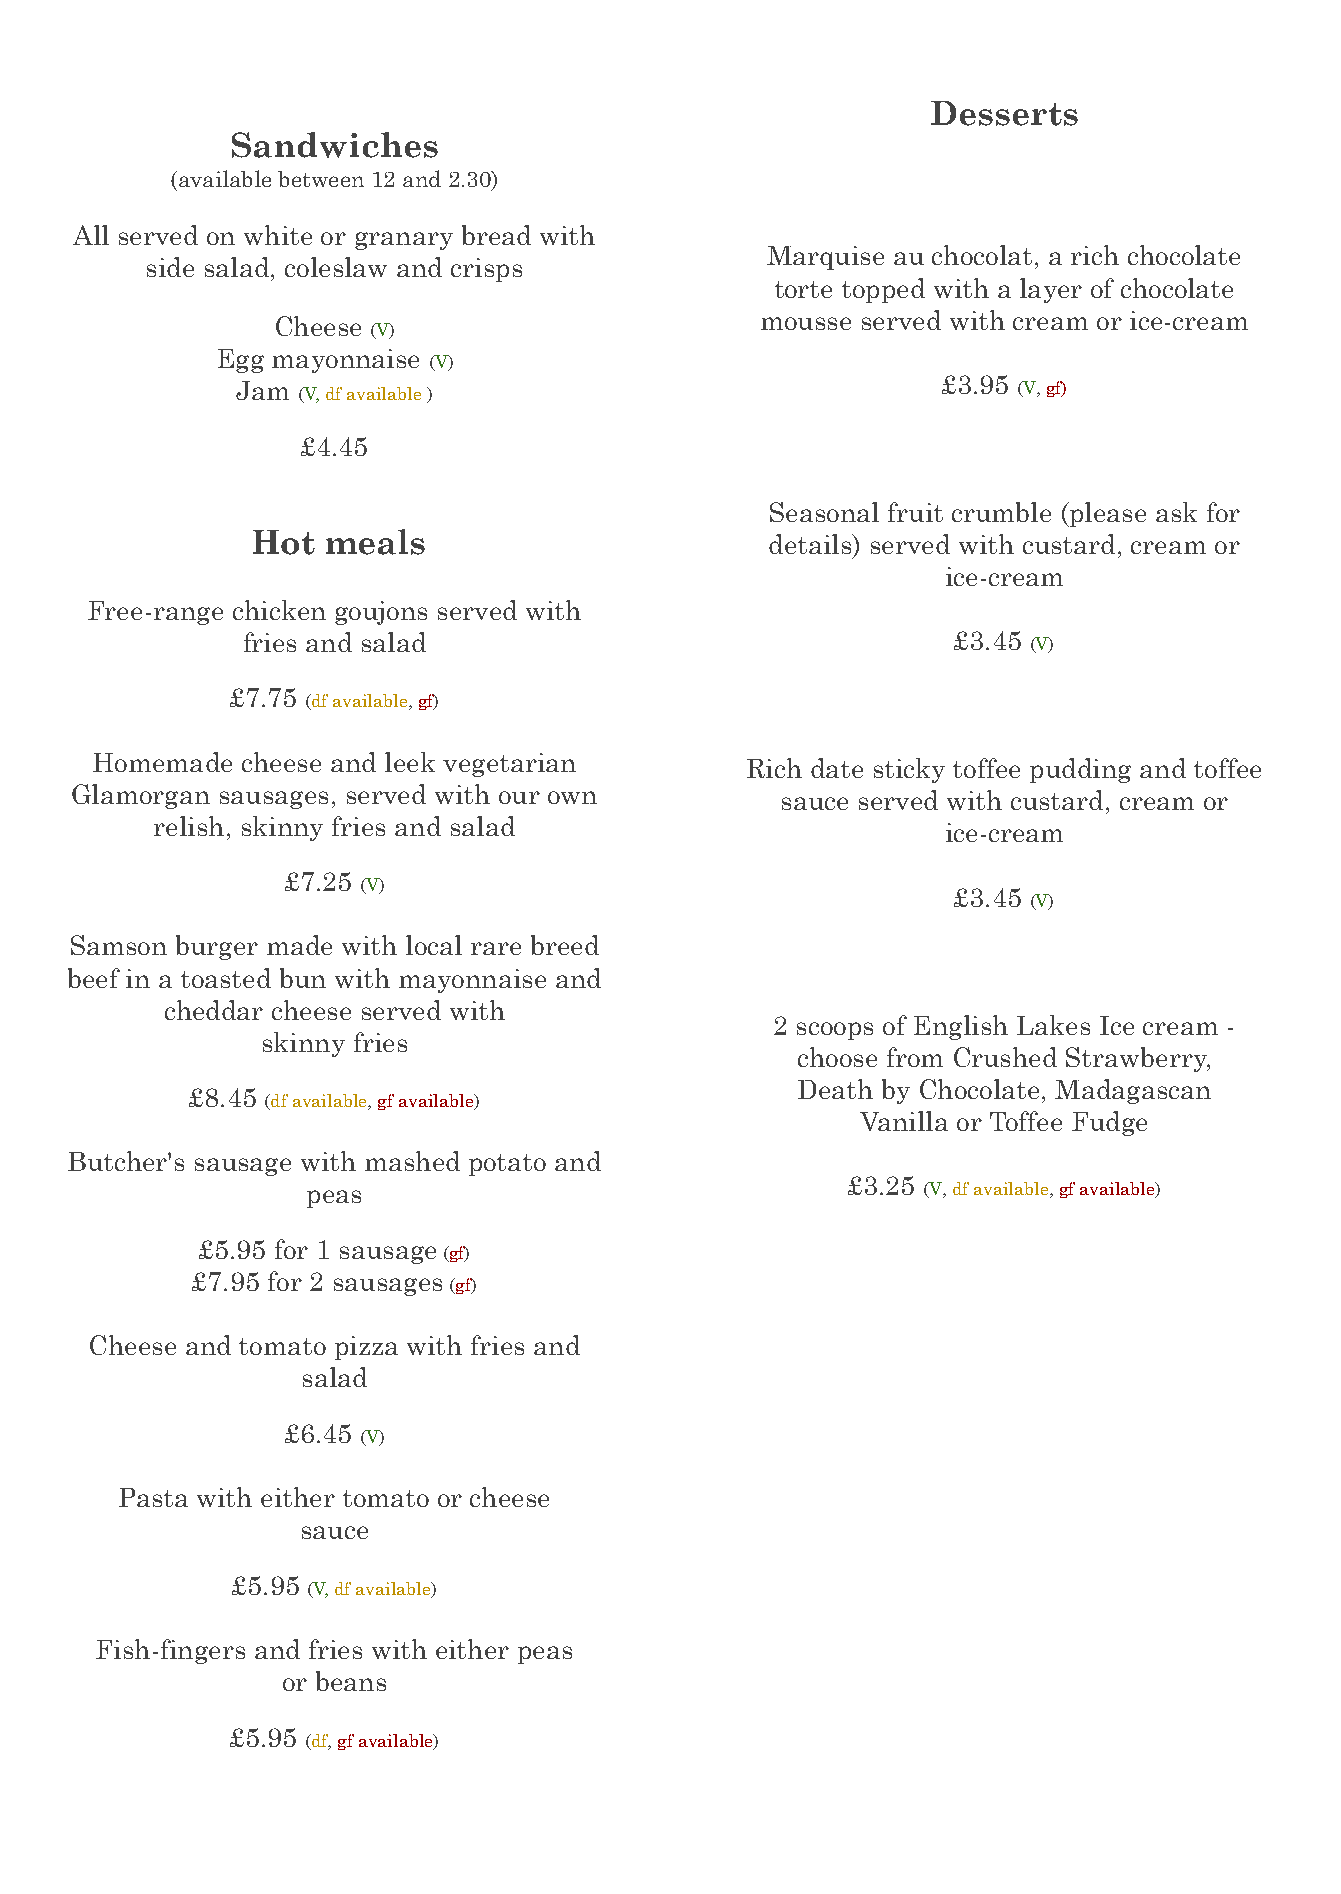 The width and height of the screenshot is (1341, 1894). Describe the element at coordinates (811, 544) in the screenshot. I see `details` at that location.
